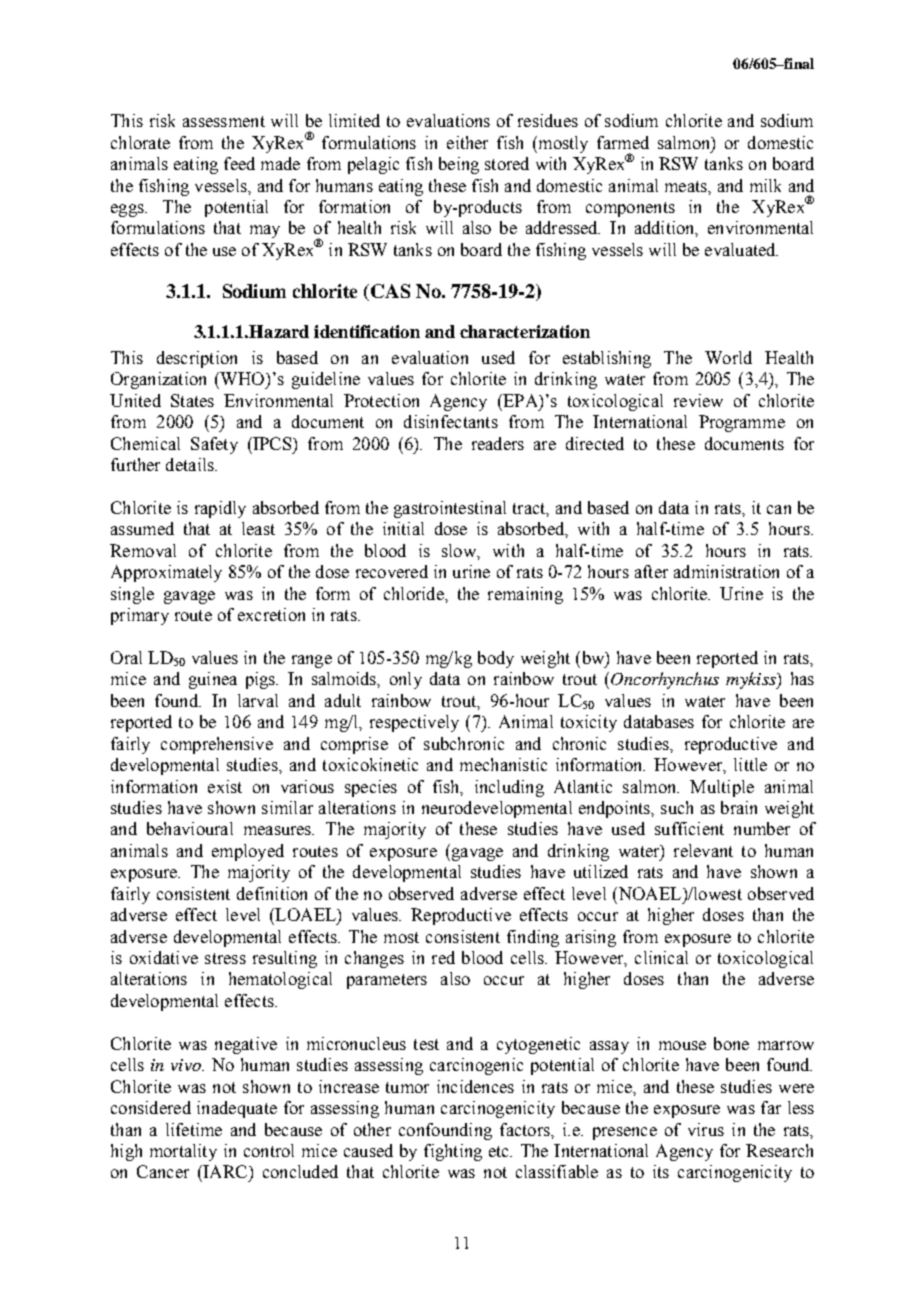 This screenshot has height=1308, width=924. I want to click on meats, so click(687, 186).
